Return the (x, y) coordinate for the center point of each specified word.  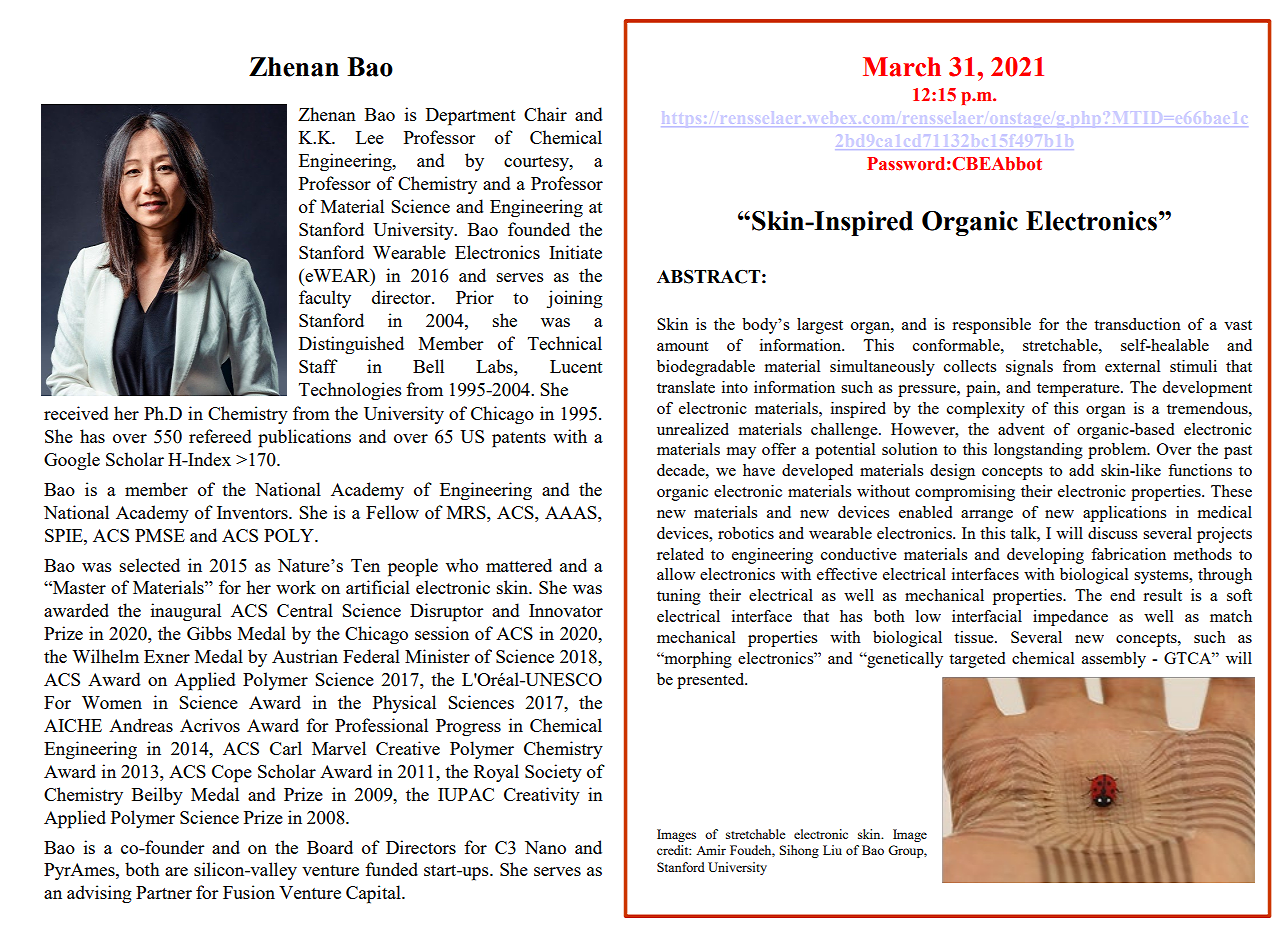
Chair (545, 114)
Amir (711, 850)
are (176, 871)
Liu (832, 850)
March (902, 67)
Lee (370, 137)
